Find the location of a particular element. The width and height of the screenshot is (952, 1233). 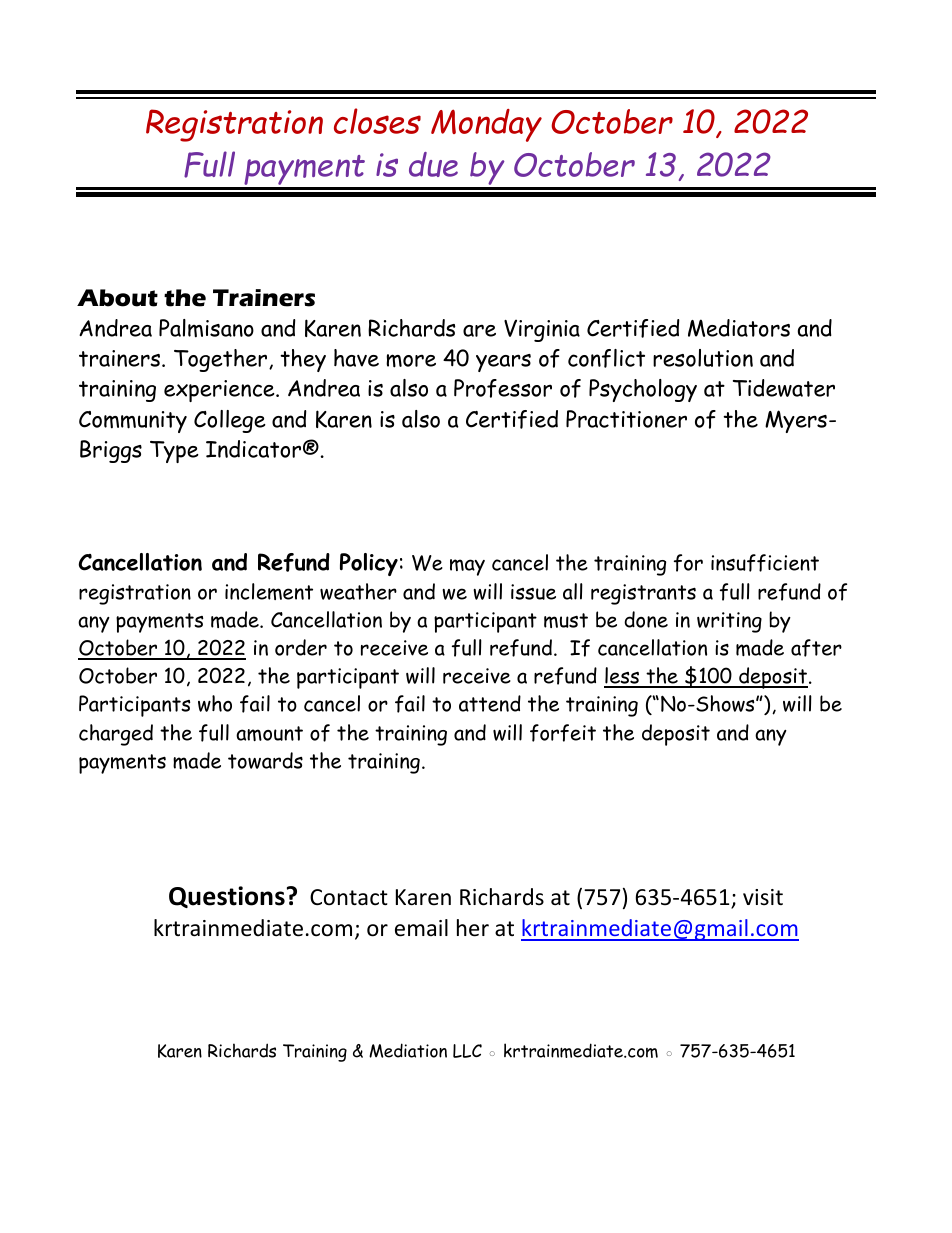

resolution is located at coordinates (703, 358).
